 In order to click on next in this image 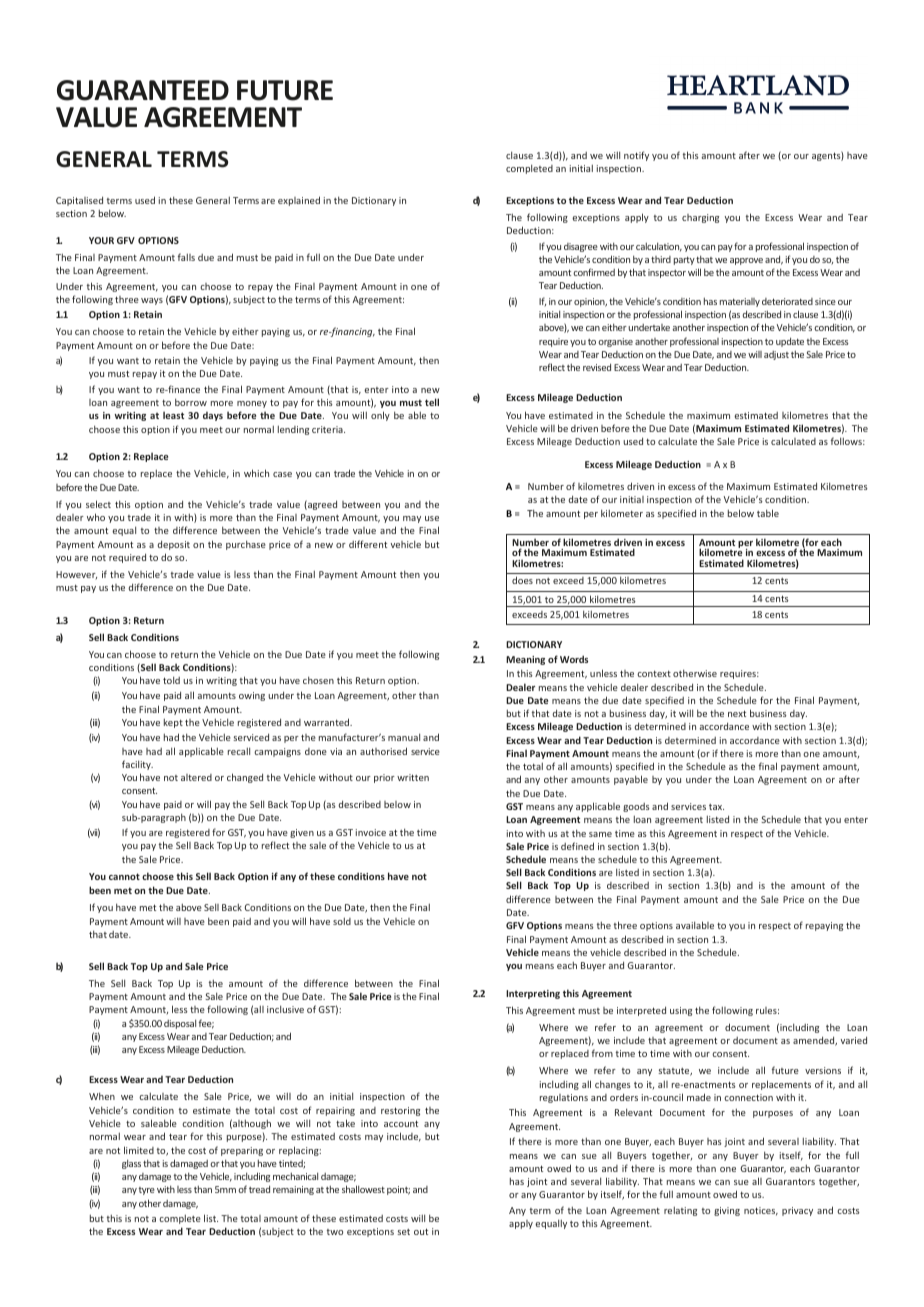, I will do `click(737, 713)`.
